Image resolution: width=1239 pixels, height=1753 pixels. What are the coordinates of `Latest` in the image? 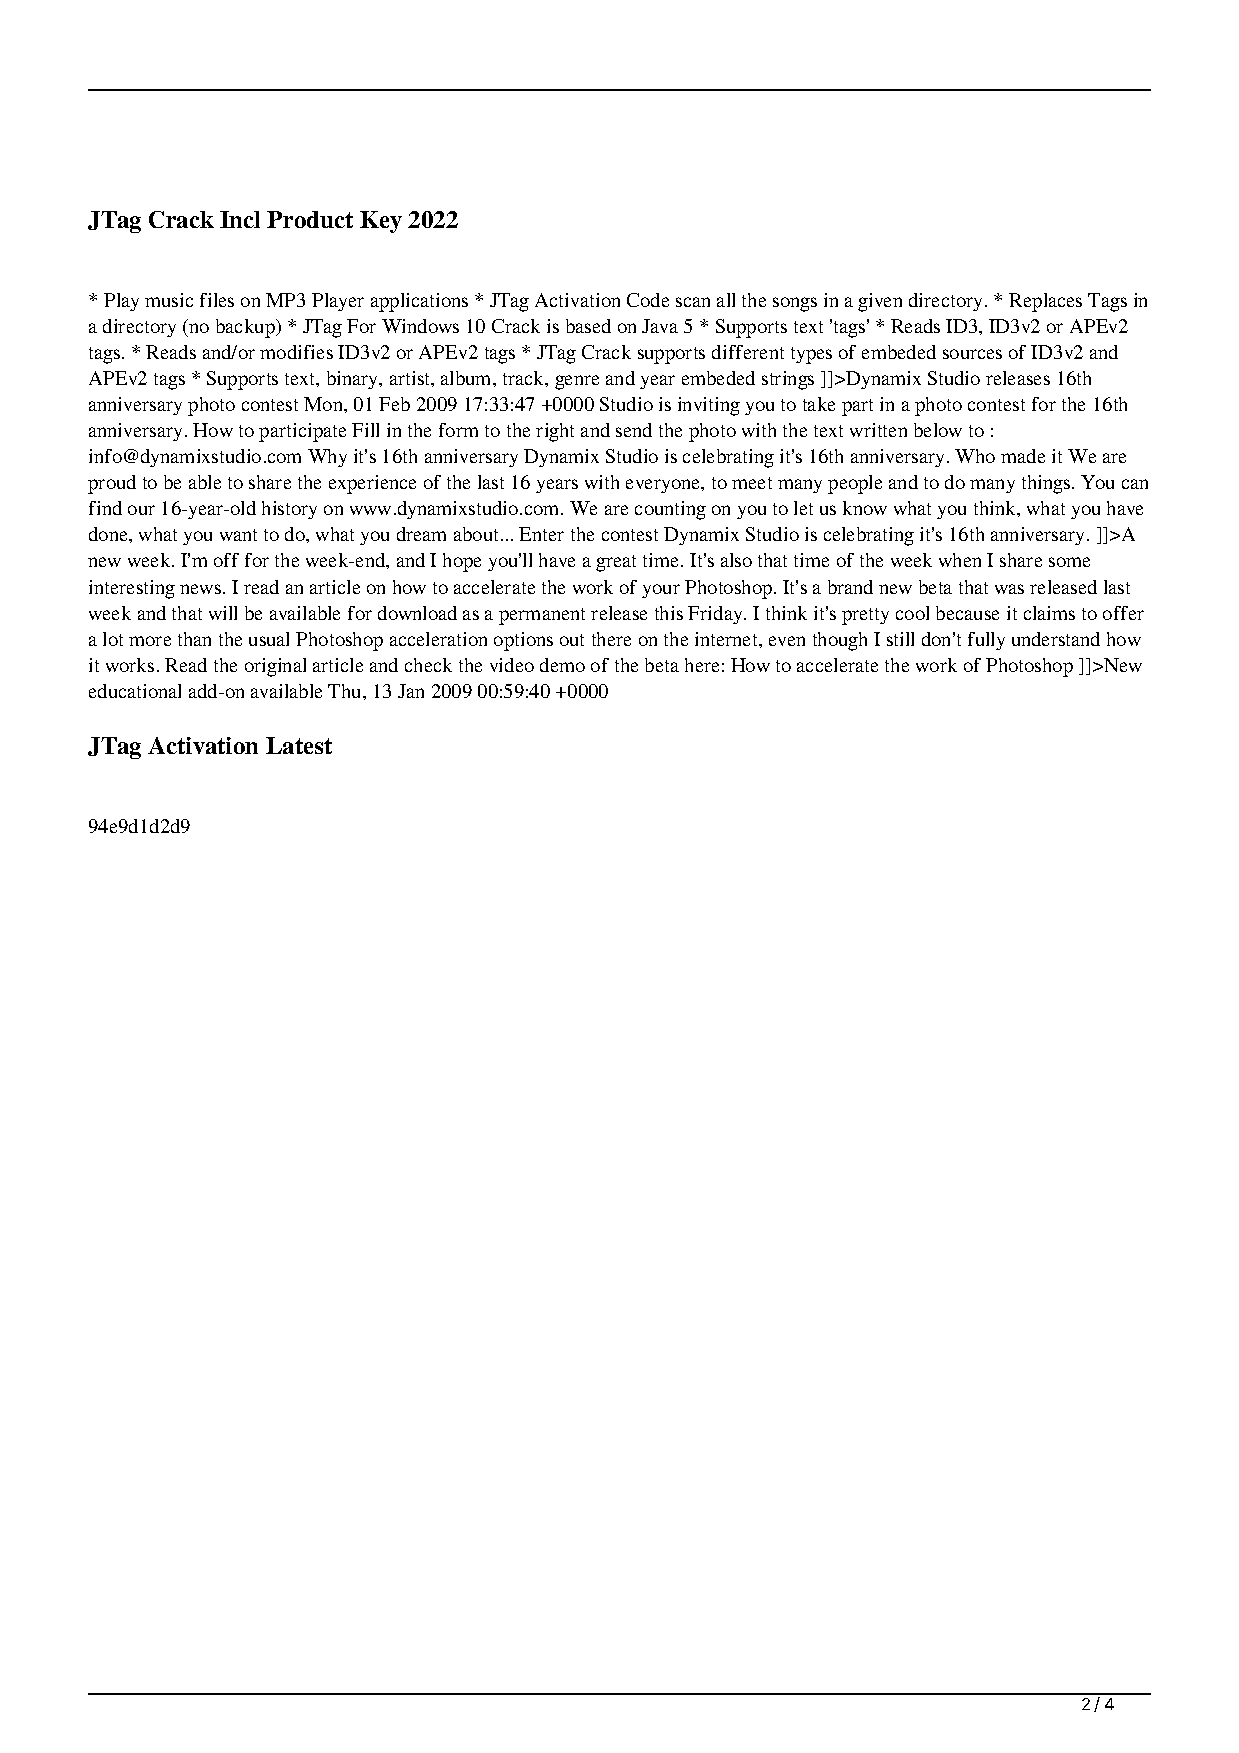 It's located at (299, 745).
